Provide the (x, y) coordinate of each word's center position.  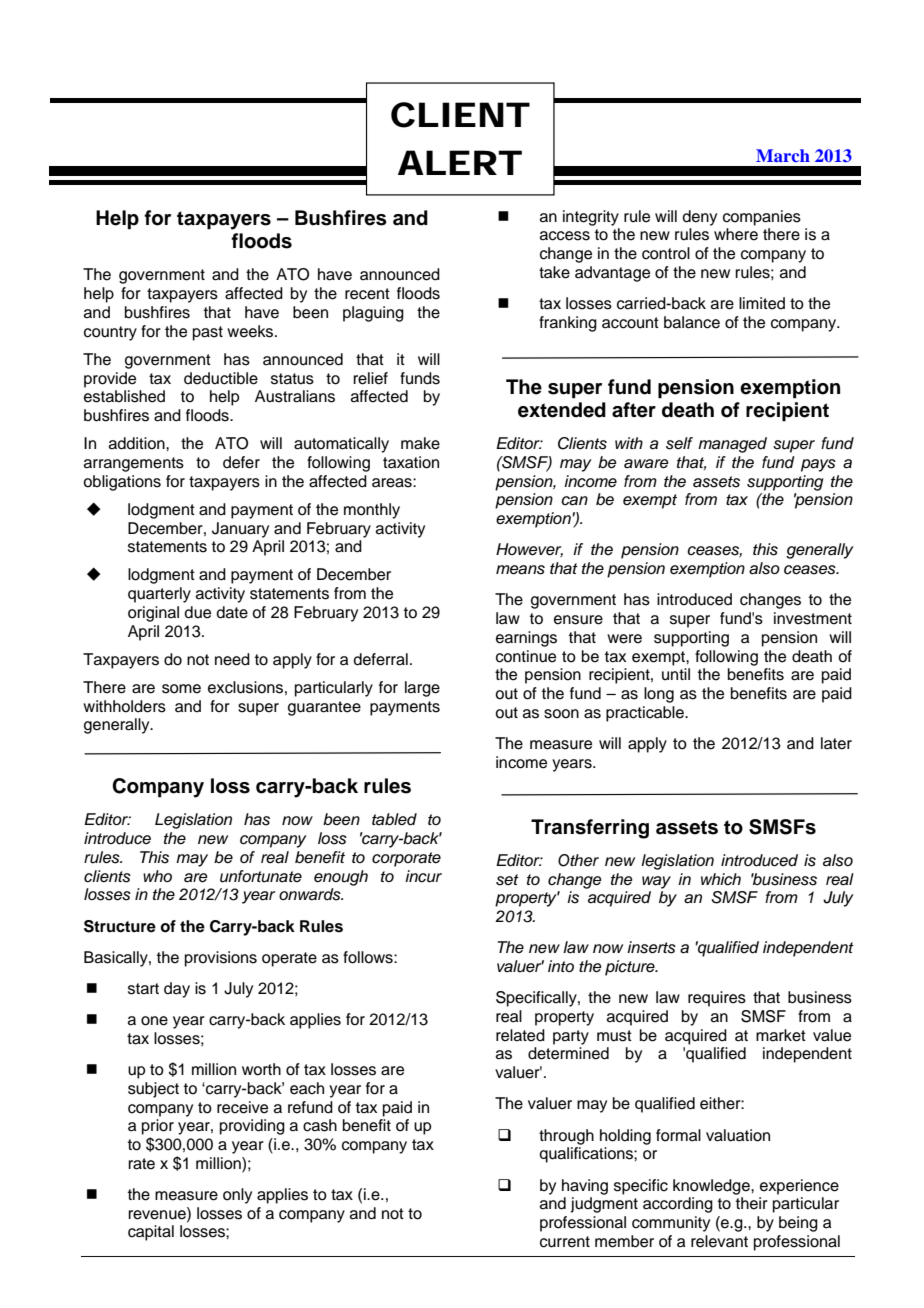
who (157, 876)
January (240, 530)
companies (762, 218)
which (721, 879)
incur (423, 876)
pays (818, 465)
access (565, 236)
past (208, 333)
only (237, 1196)
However (529, 550)
